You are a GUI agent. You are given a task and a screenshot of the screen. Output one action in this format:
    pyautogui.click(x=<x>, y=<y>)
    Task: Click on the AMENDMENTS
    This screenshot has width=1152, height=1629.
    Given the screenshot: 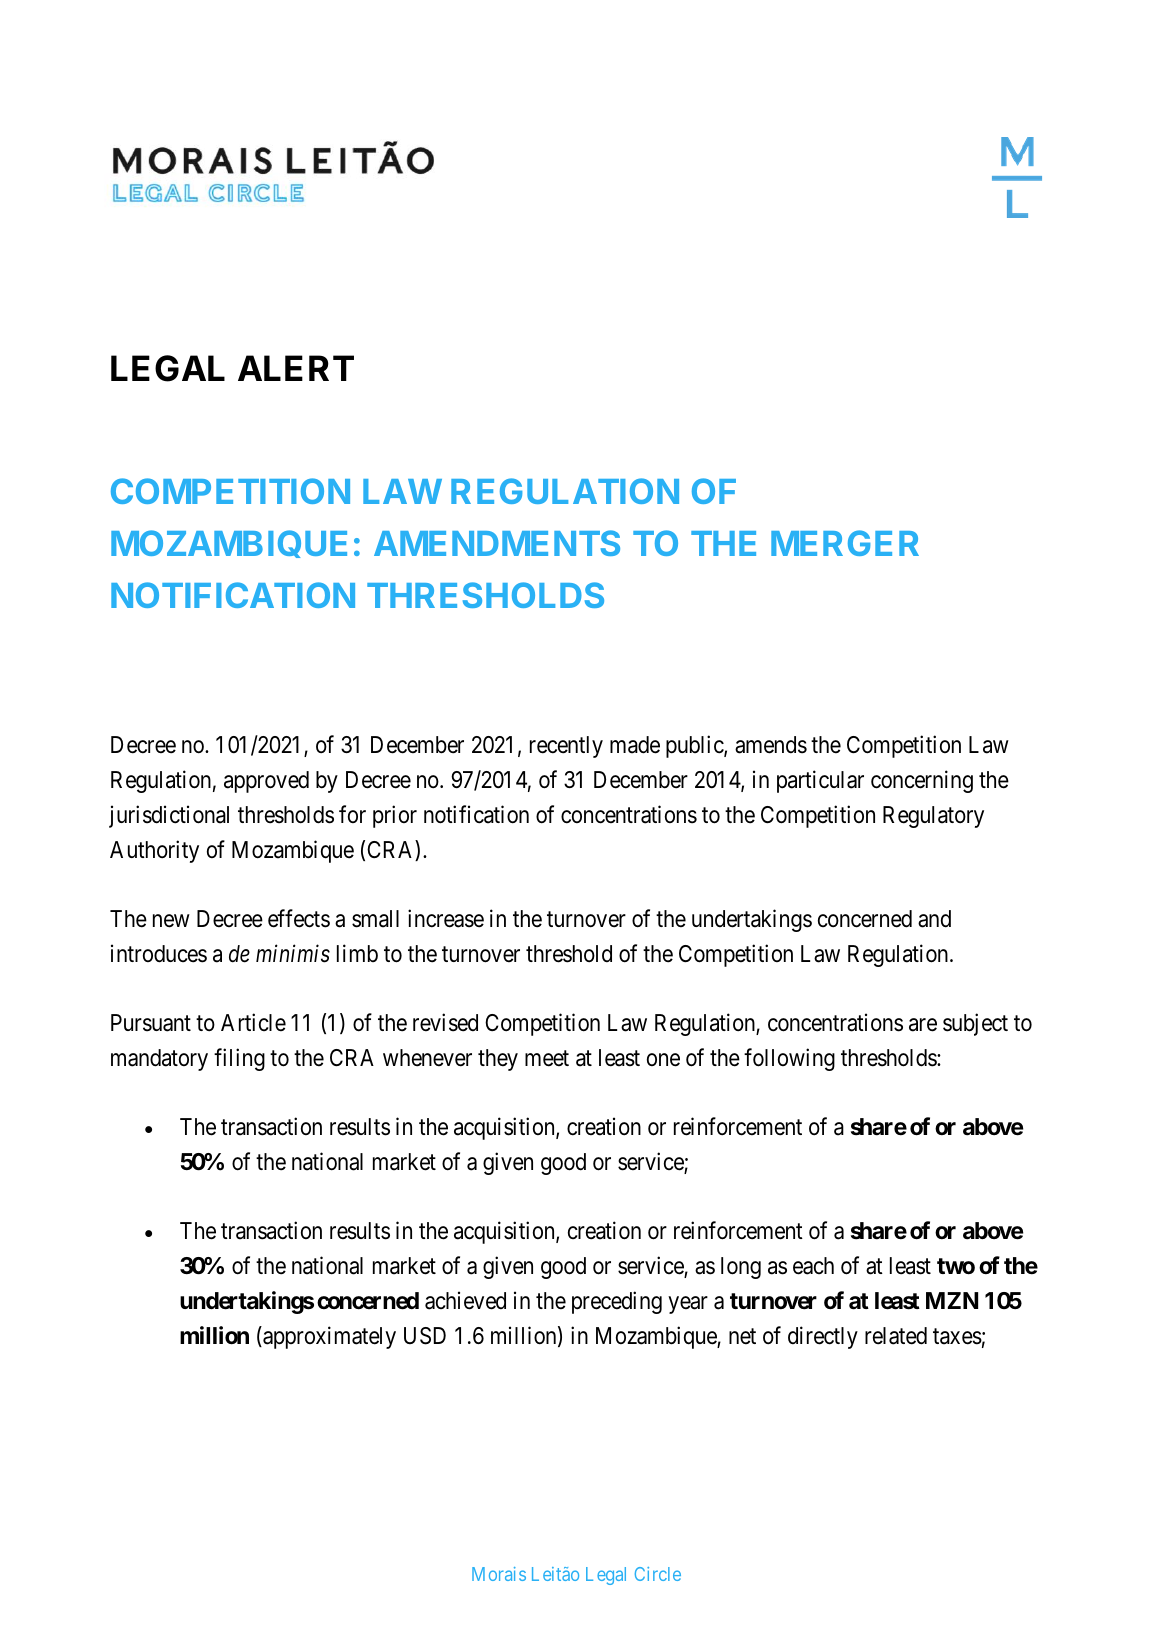 What is the action you would take?
    pyautogui.click(x=497, y=543)
